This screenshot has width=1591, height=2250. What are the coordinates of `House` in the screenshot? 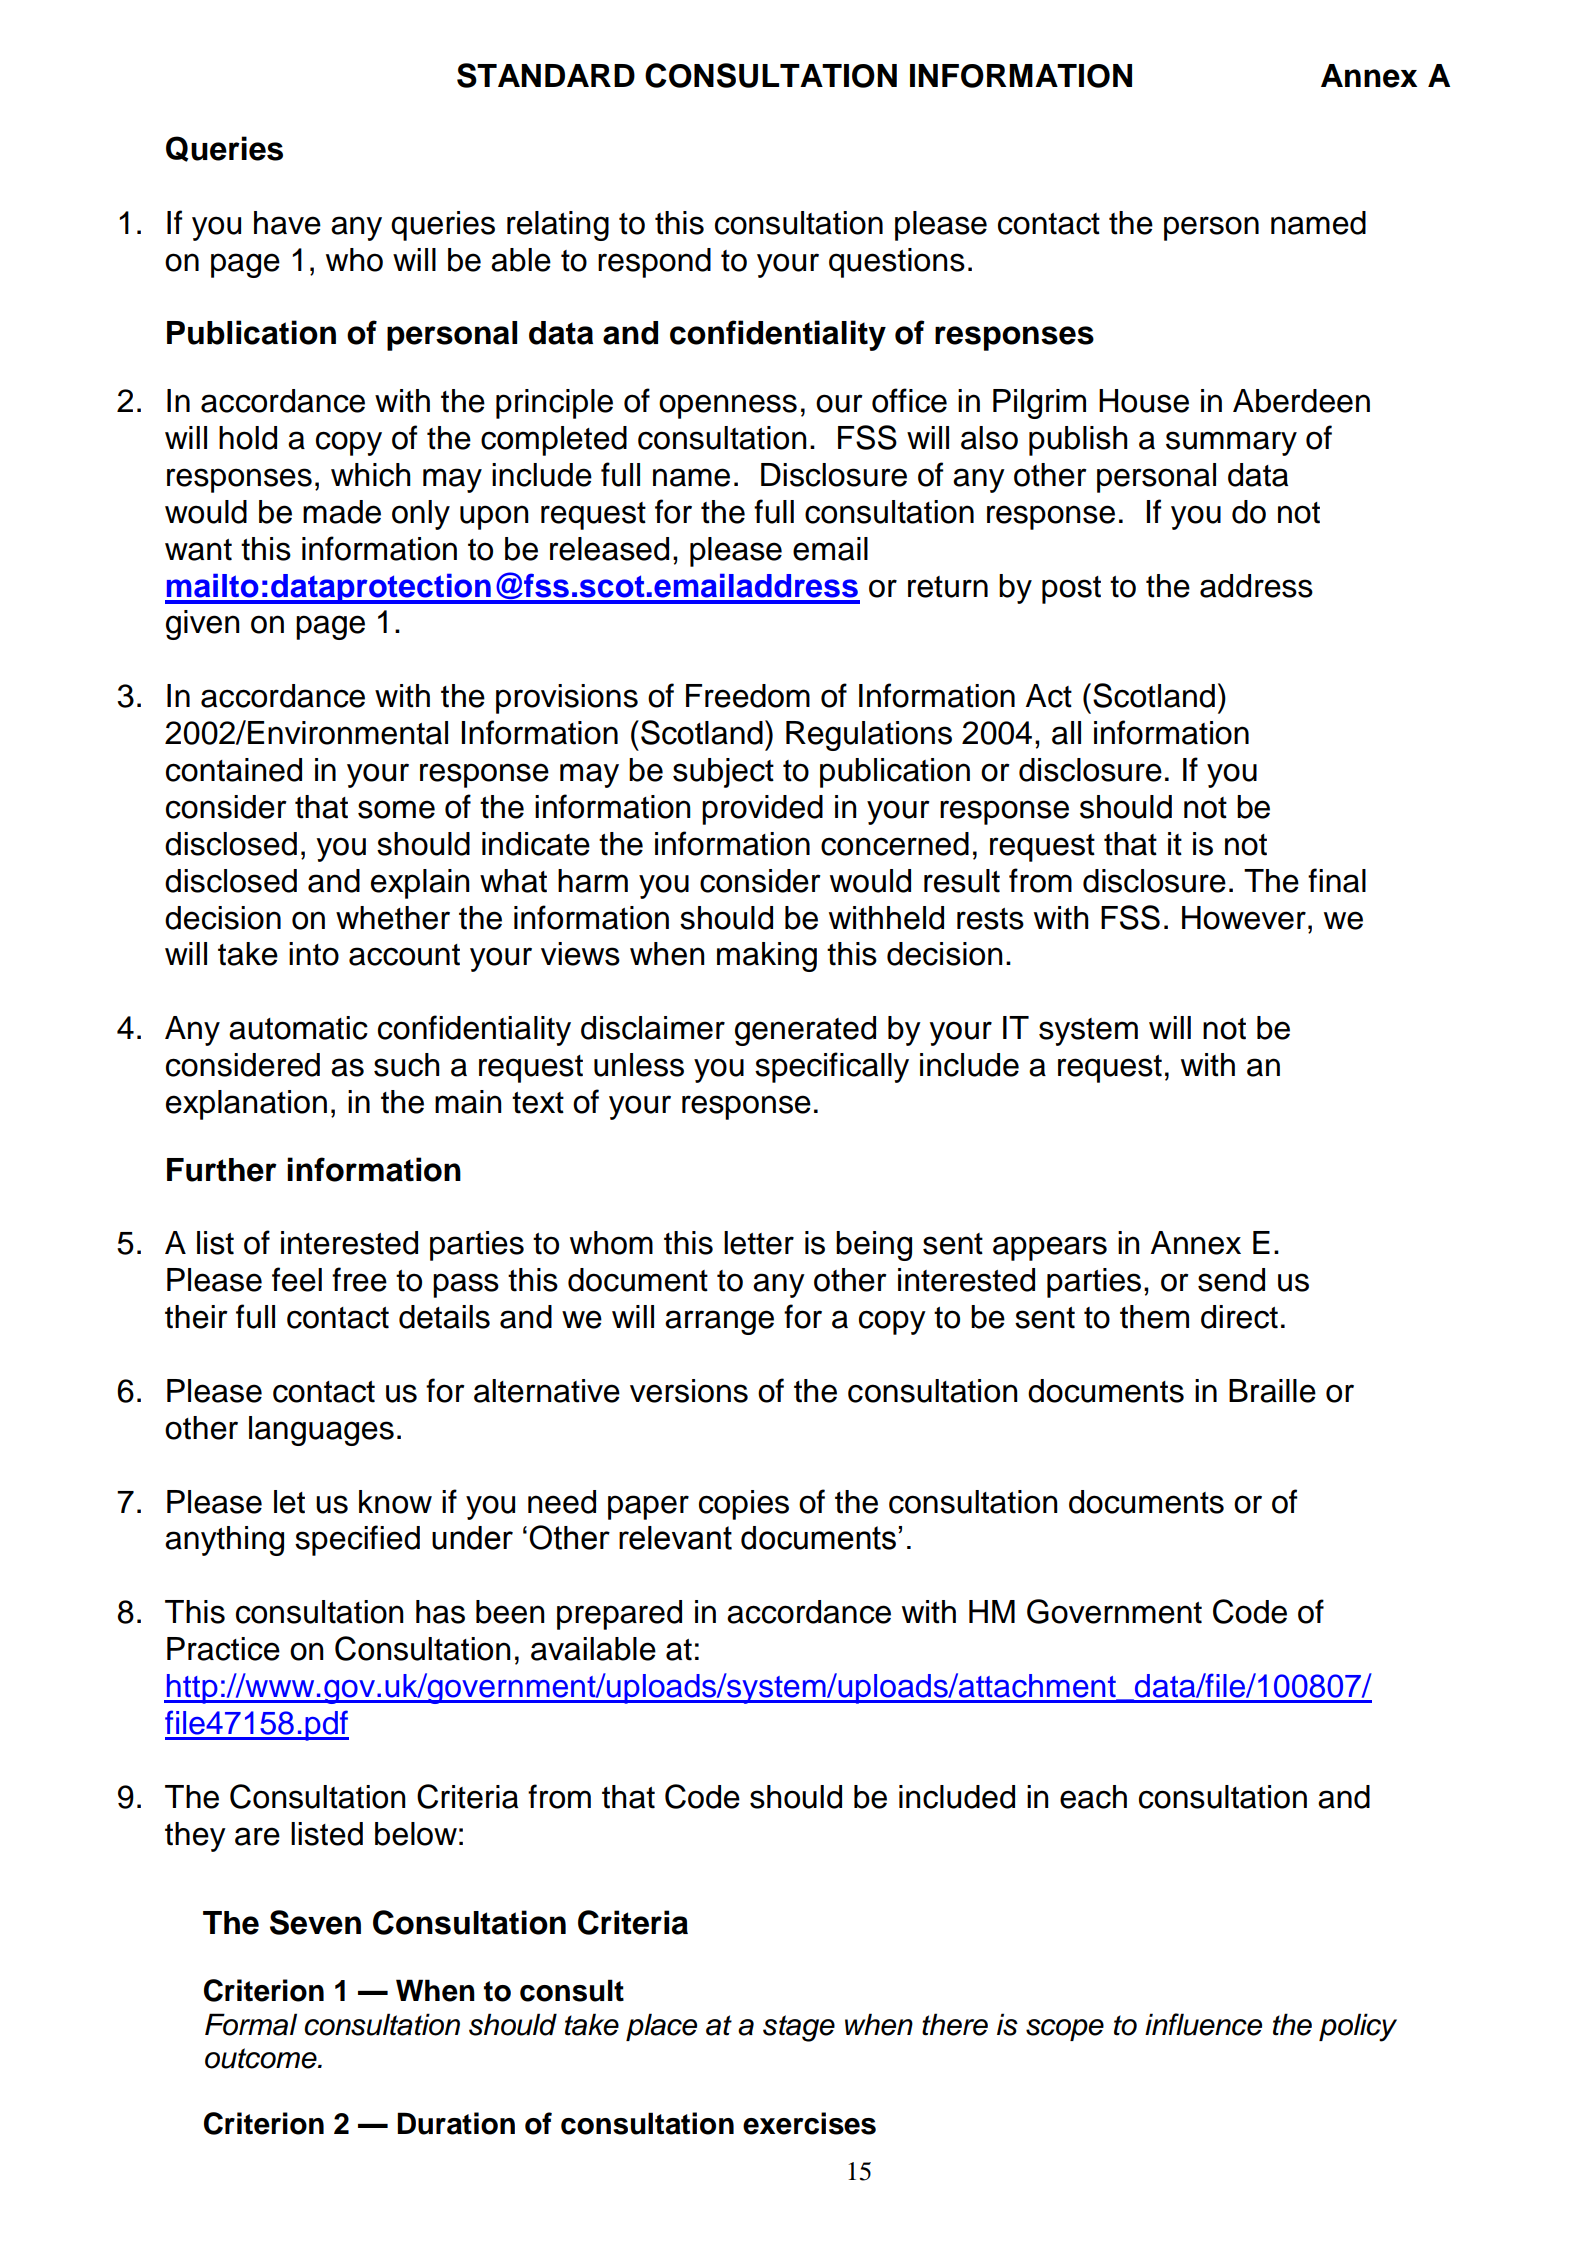 It's located at (1144, 401).
